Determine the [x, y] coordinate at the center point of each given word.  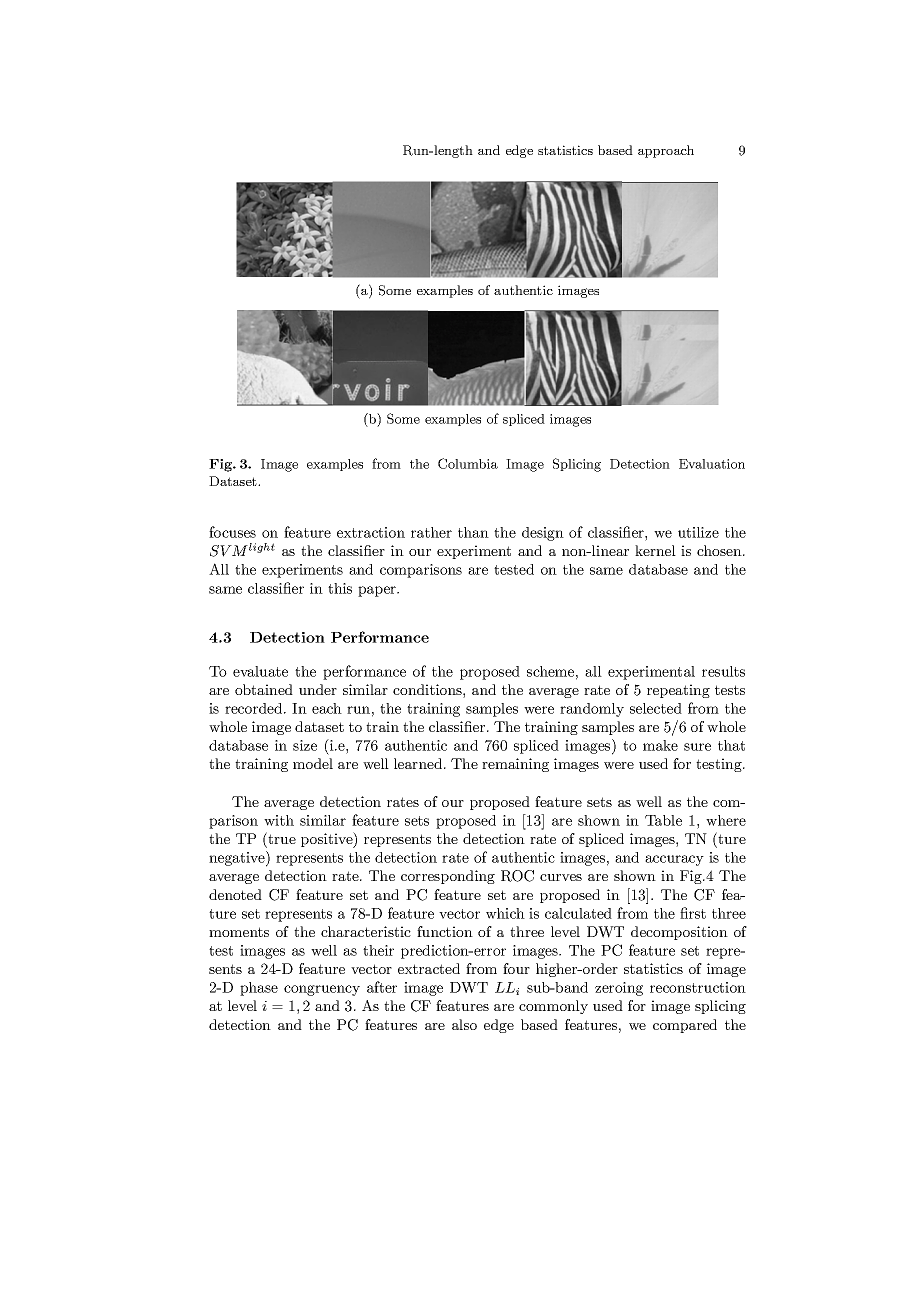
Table [663, 820]
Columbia [468, 463]
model [313, 763]
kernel [655, 550]
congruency [322, 990]
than [473, 532]
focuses [232, 532]
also [464, 1024]
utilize [698, 532]
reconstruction [698, 987]
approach [666, 151]
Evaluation [712, 464]
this [340, 588]
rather [431, 532]
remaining [515, 765]
